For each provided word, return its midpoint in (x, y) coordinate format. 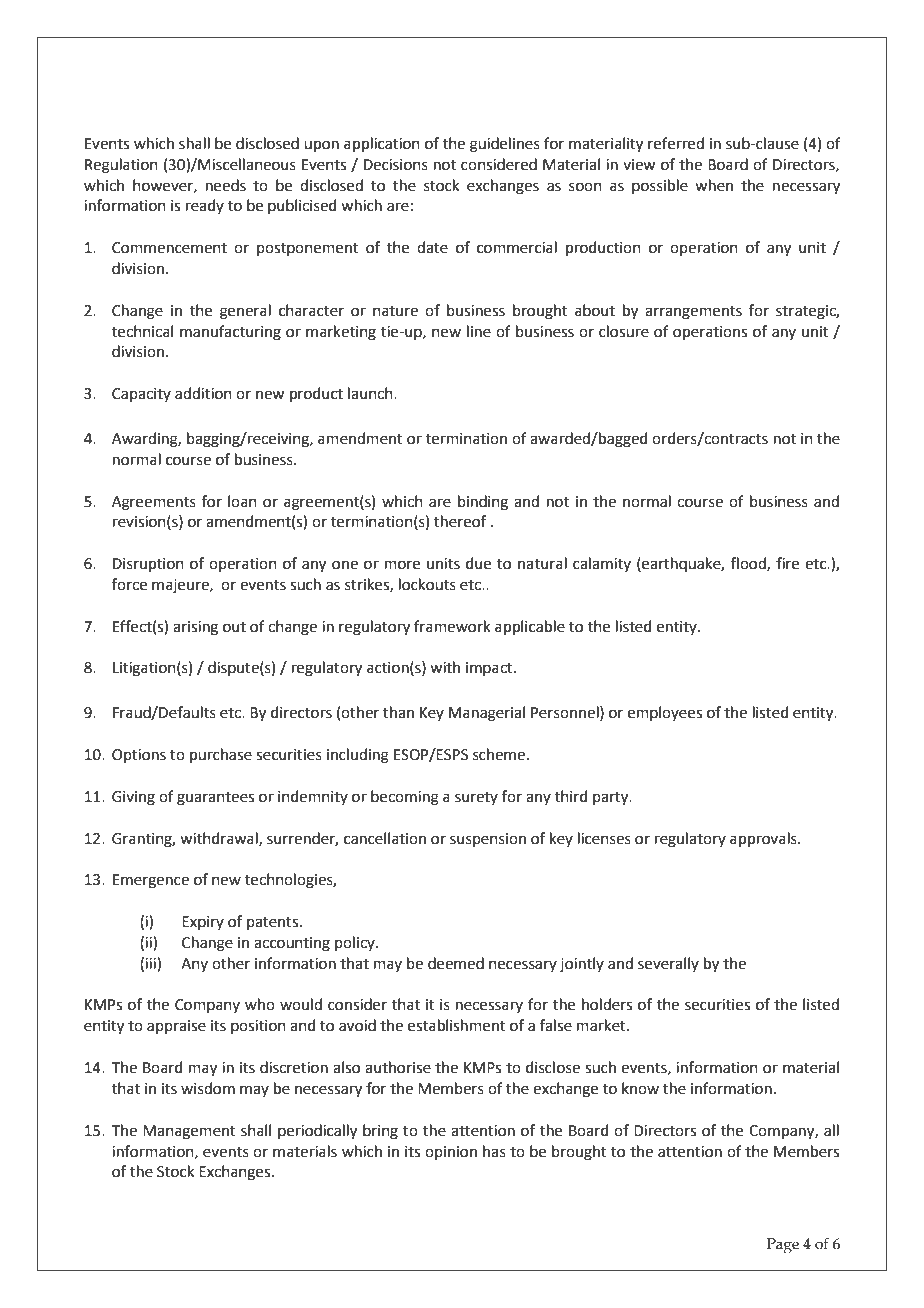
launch (371, 393)
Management (189, 1132)
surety (476, 798)
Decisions (396, 165)
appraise (176, 1027)
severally (668, 964)
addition (203, 393)
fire (787, 563)
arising (195, 628)
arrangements (693, 313)
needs (226, 185)
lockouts (427, 584)
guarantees (215, 799)
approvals (764, 839)
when (714, 185)
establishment (457, 1025)
